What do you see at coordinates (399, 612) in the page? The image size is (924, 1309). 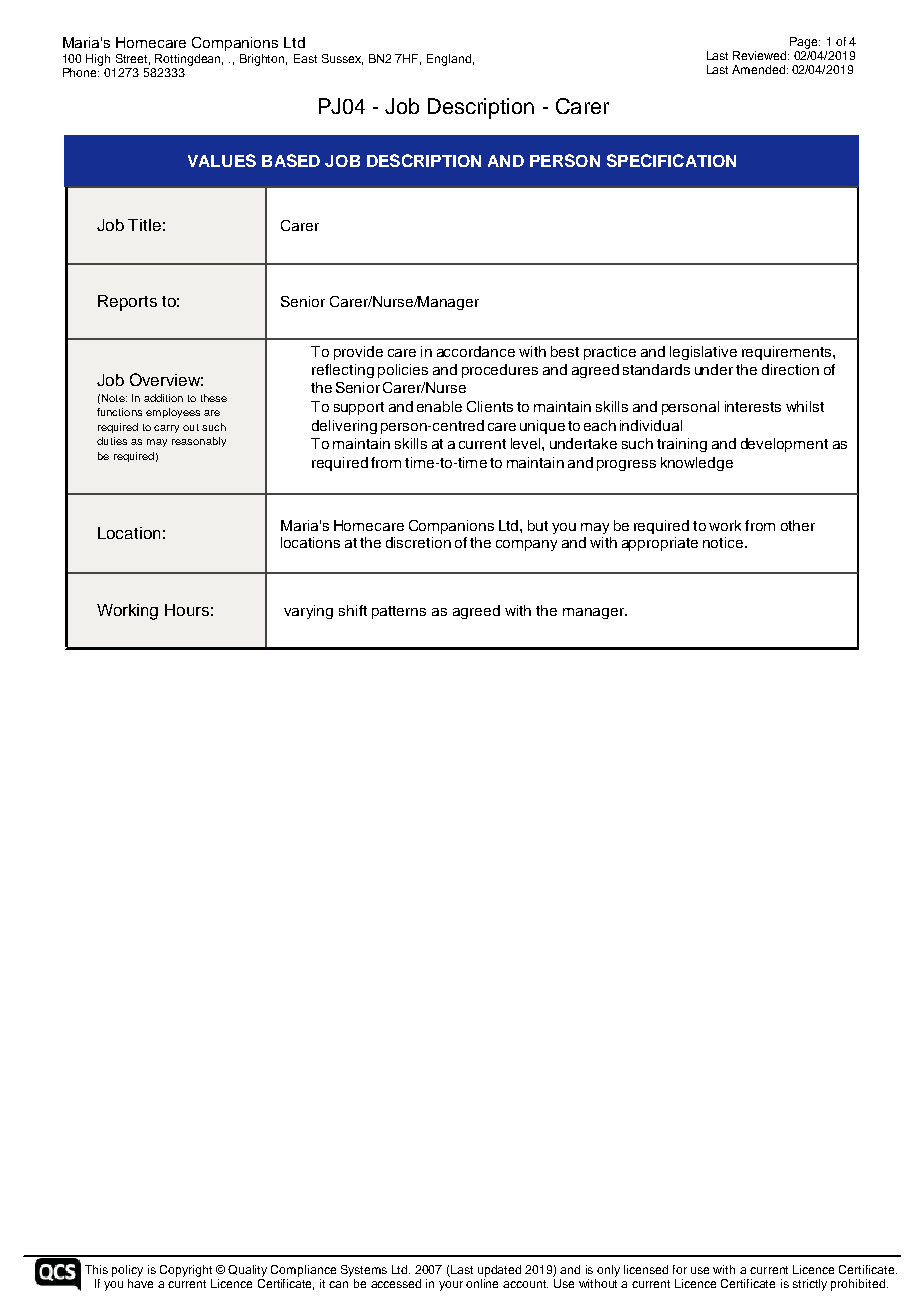 I see `patterns` at bounding box center [399, 612].
